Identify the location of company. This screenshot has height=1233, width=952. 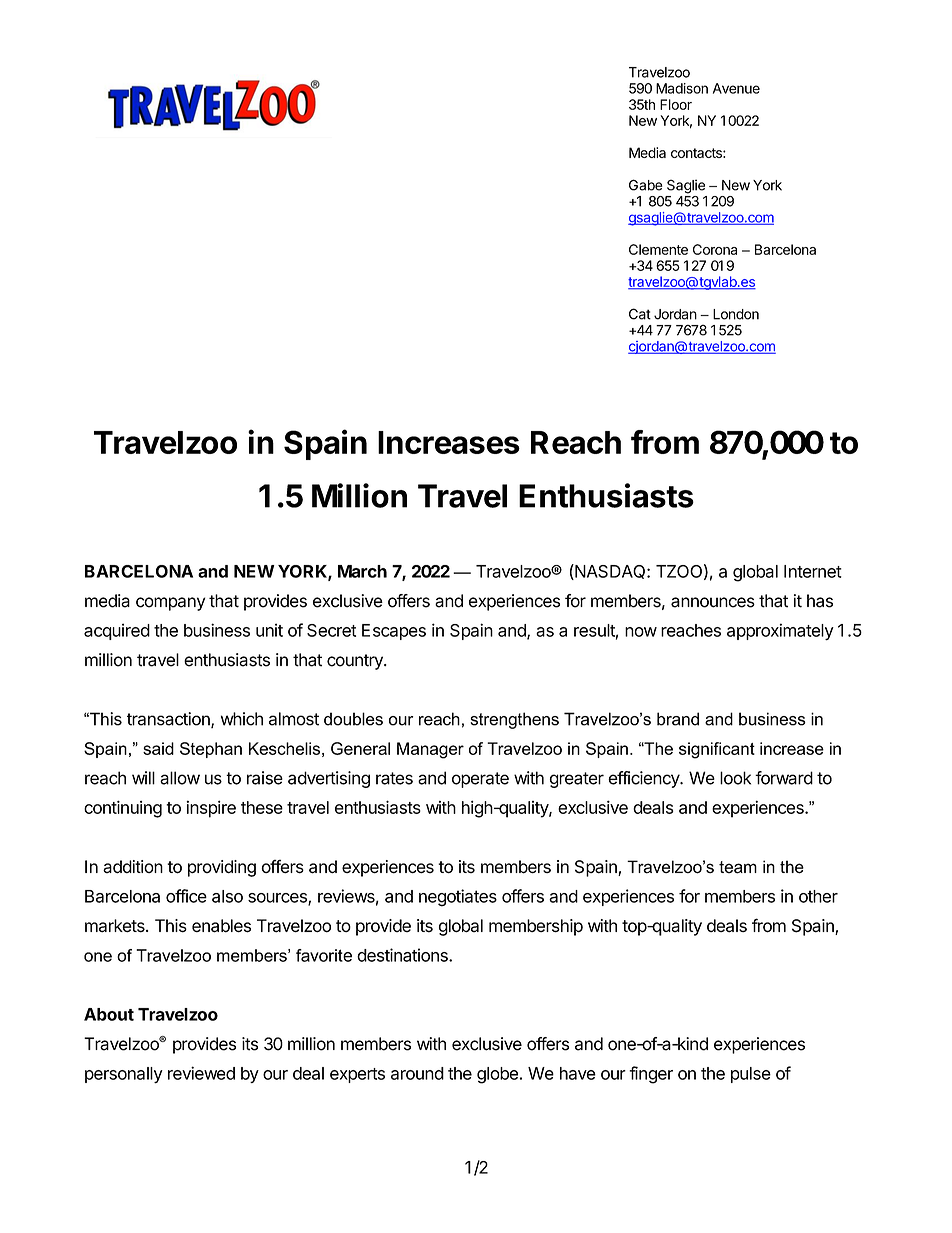
(170, 604).
